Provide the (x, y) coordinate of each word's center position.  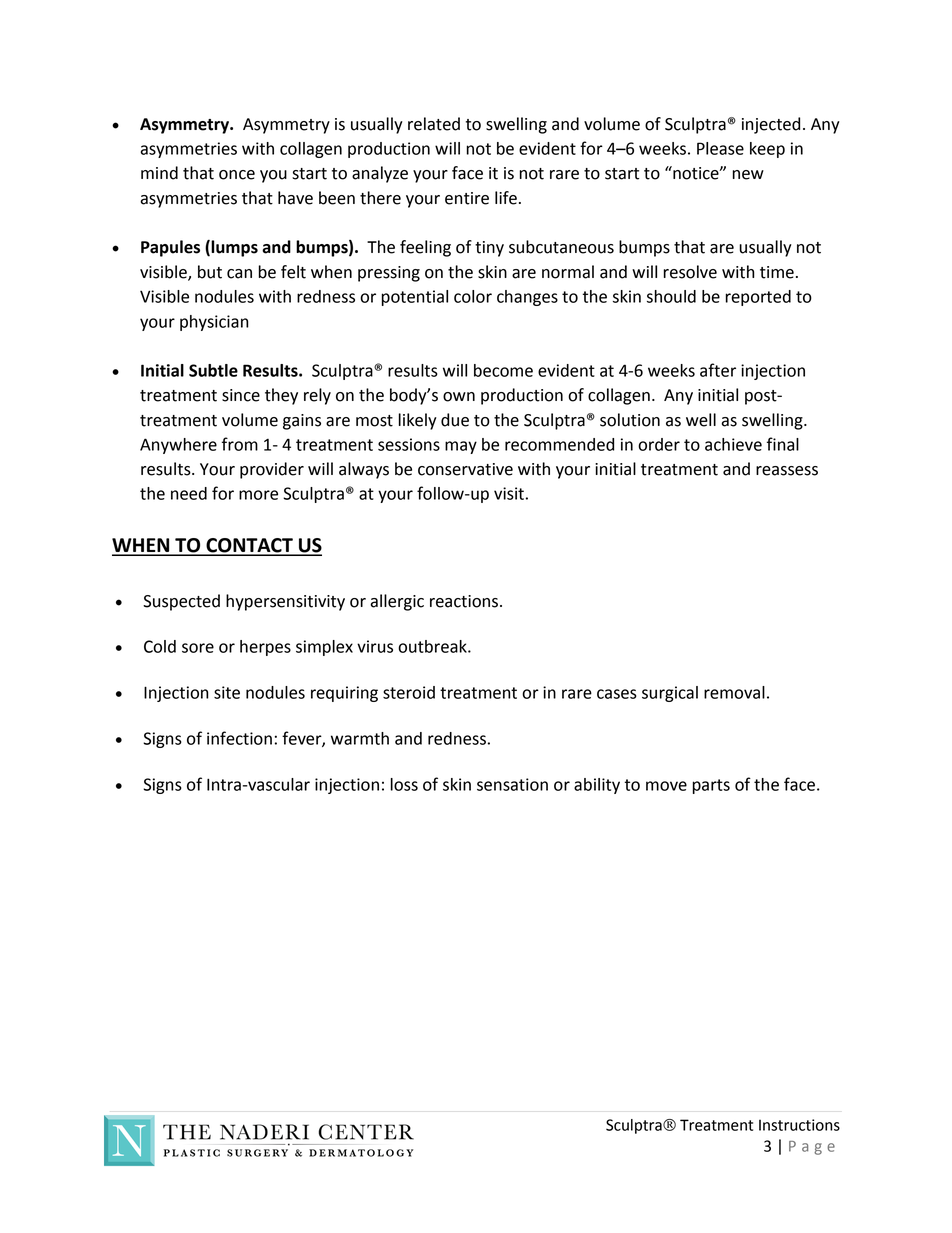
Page (812, 1148)
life (506, 198)
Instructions (799, 1125)
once (237, 175)
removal (734, 692)
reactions (465, 601)
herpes (265, 648)
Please (720, 148)
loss (404, 784)
